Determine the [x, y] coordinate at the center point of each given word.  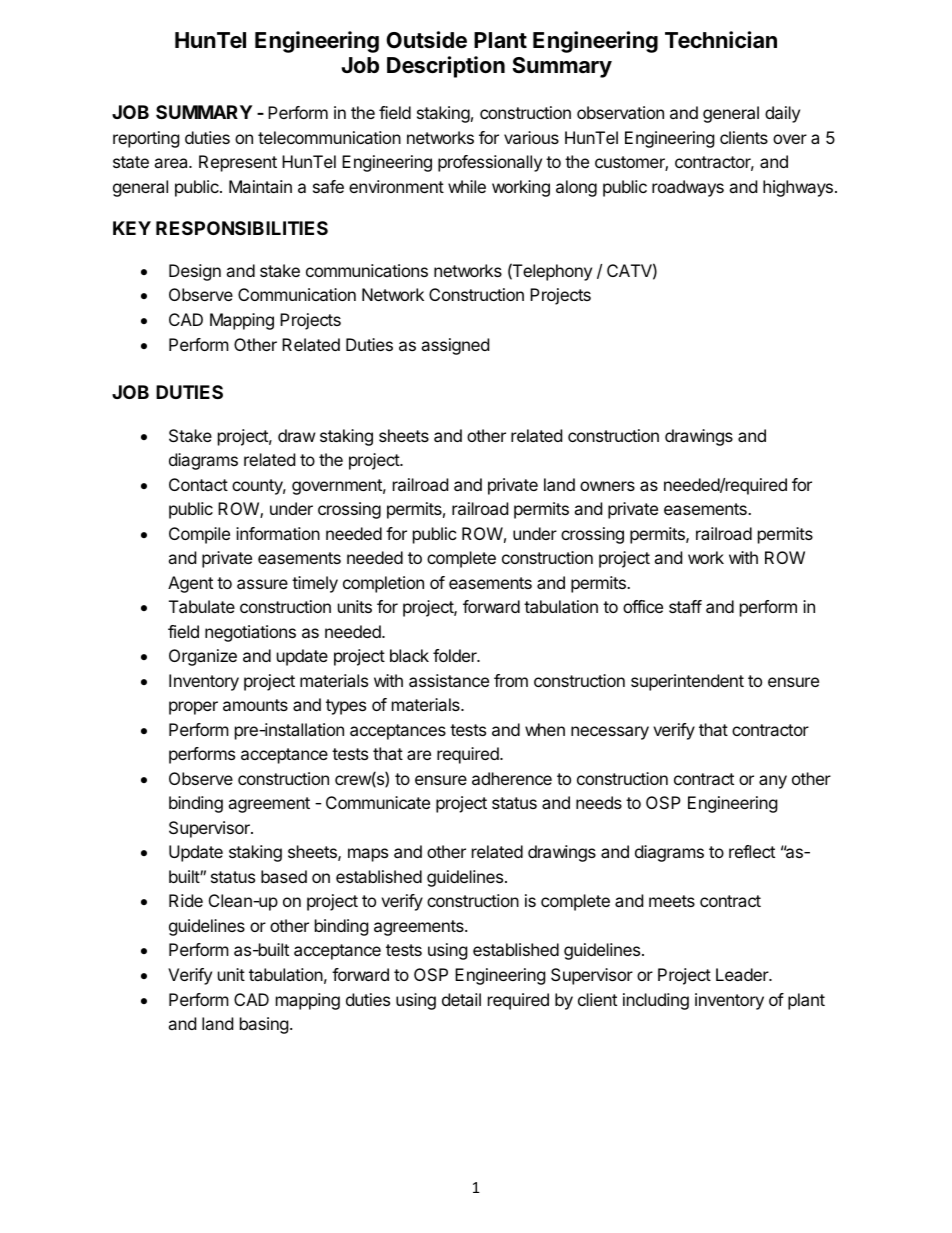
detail [461, 999]
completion [383, 584]
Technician [721, 40]
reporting [146, 139]
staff [685, 606]
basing [264, 1025]
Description [446, 67]
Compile [199, 535]
